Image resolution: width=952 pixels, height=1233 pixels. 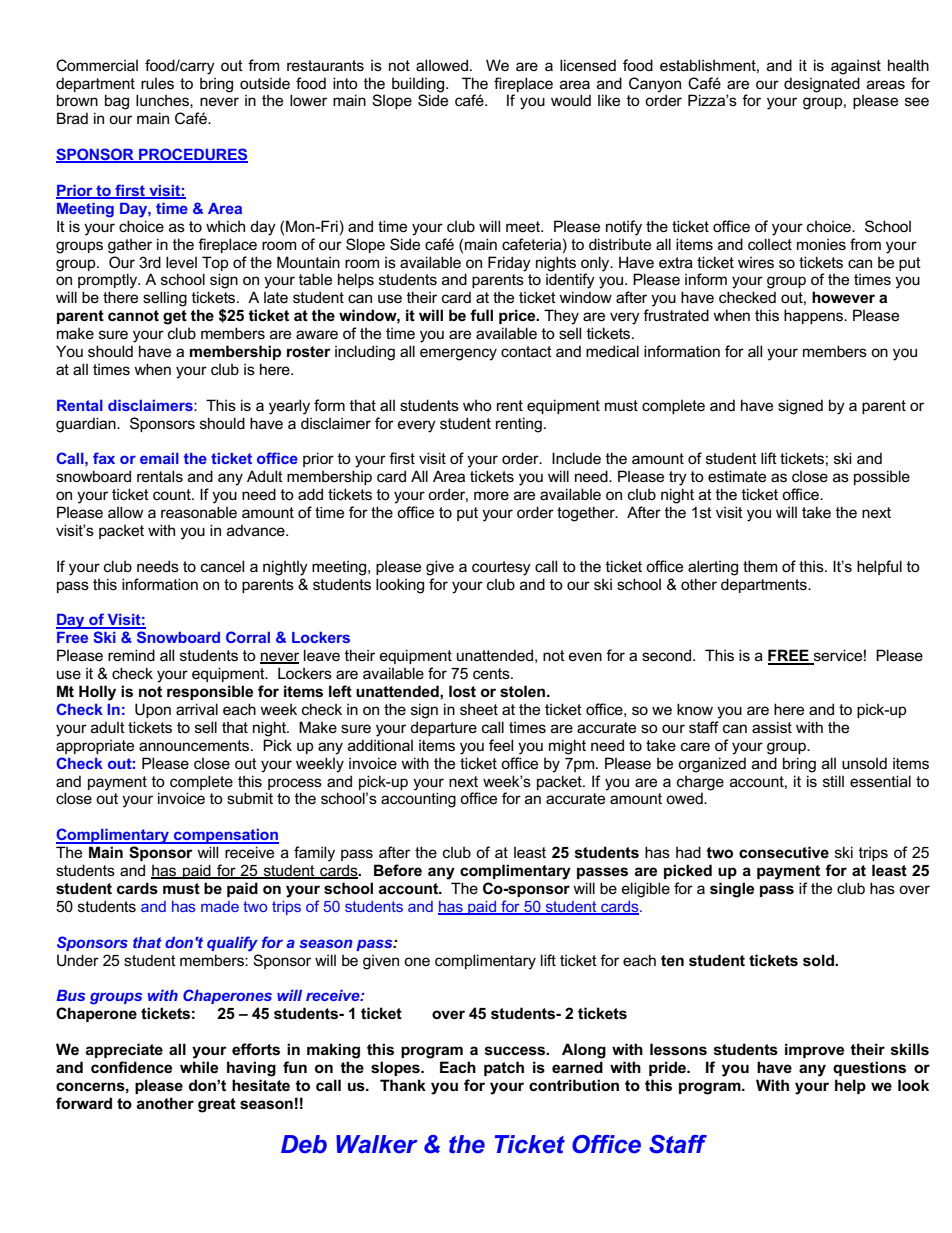 I want to click on great, so click(x=217, y=1105).
